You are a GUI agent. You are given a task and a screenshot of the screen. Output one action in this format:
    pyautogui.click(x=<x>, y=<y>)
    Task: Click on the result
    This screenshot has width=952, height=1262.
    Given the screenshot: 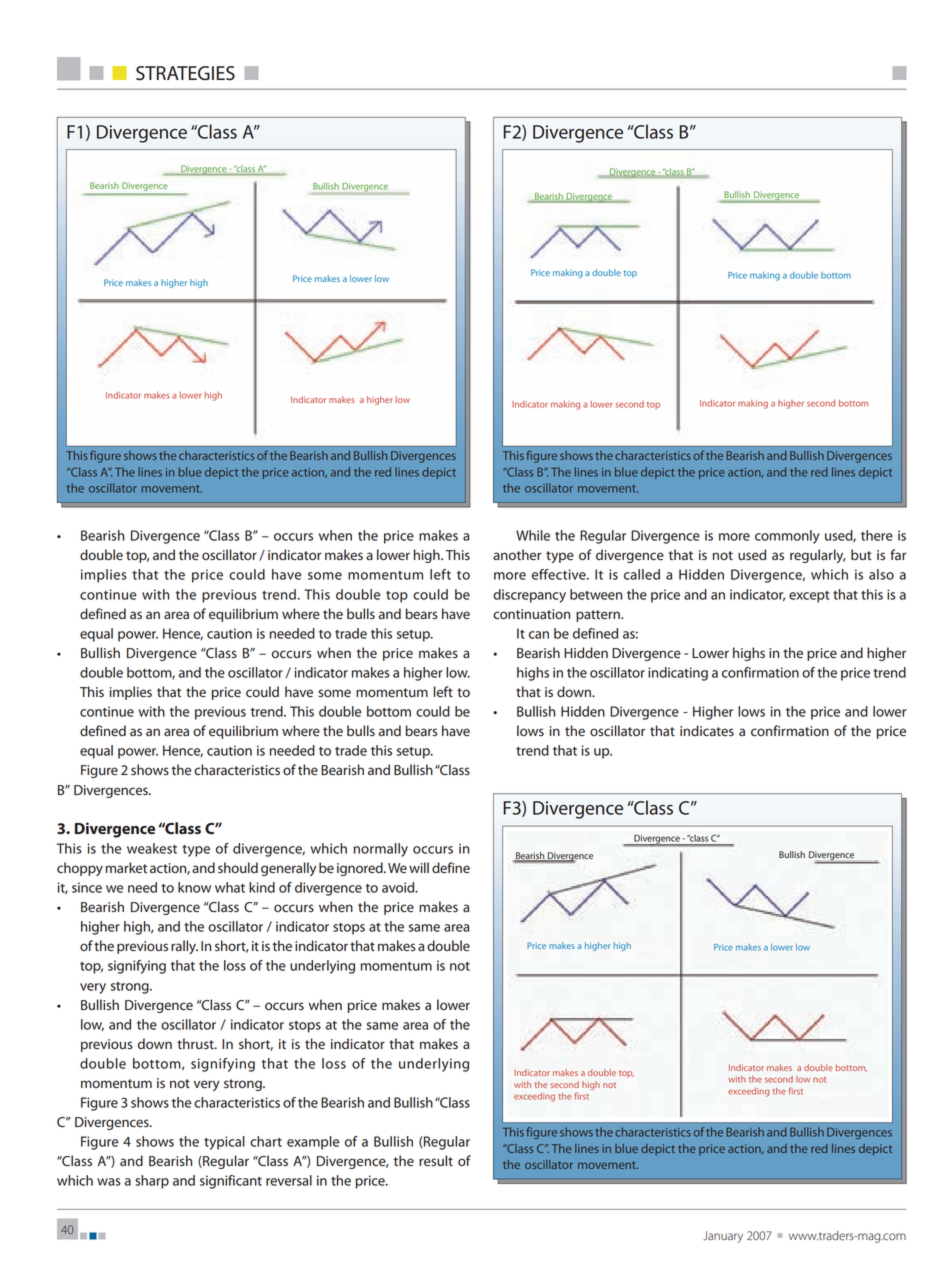 What is the action you would take?
    pyautogui.click(x=436, y=1161)
